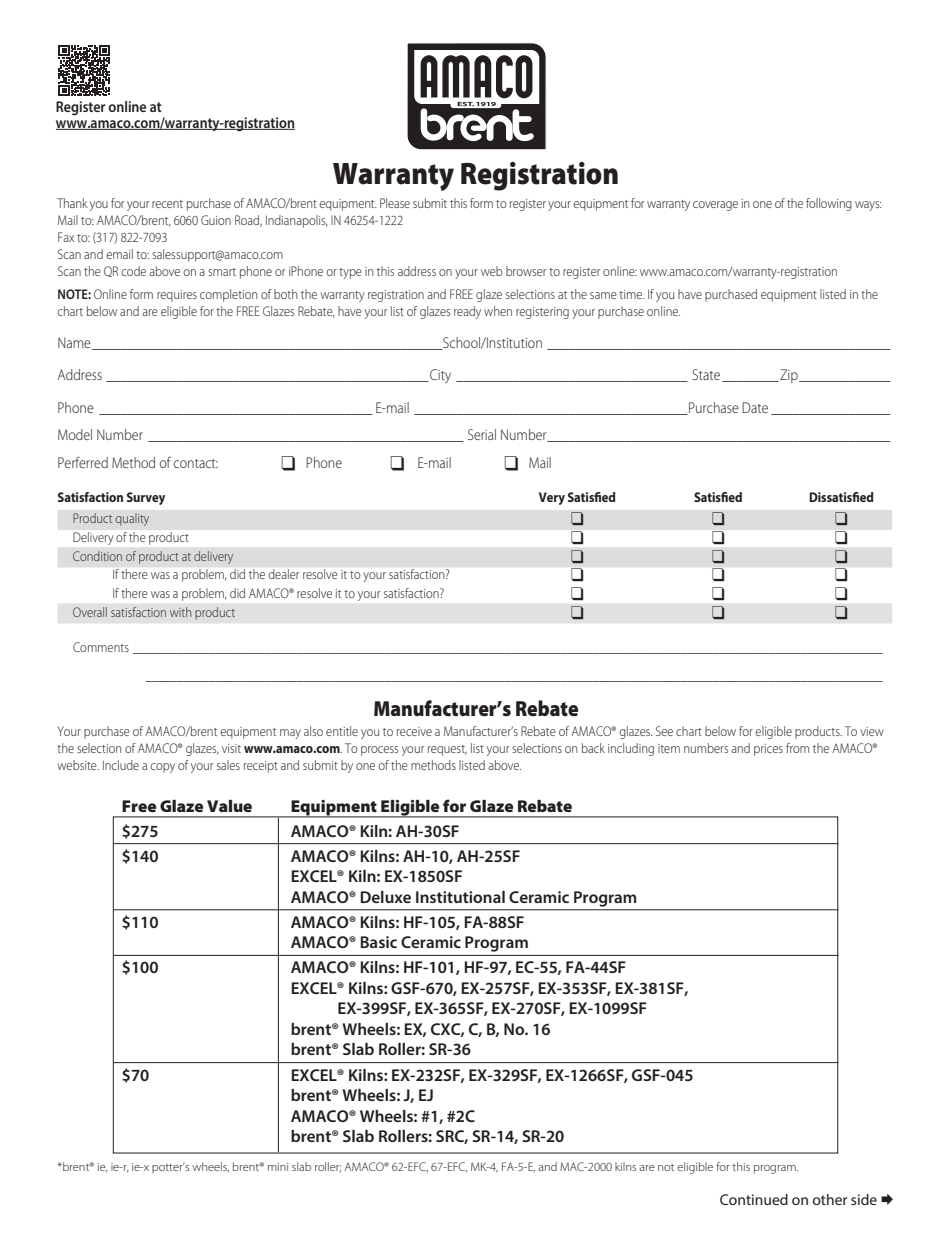 The height and width of the document is (1233, 952). Describe the element at coordinates (196, 463) in the document. I see `contact` at that location.
